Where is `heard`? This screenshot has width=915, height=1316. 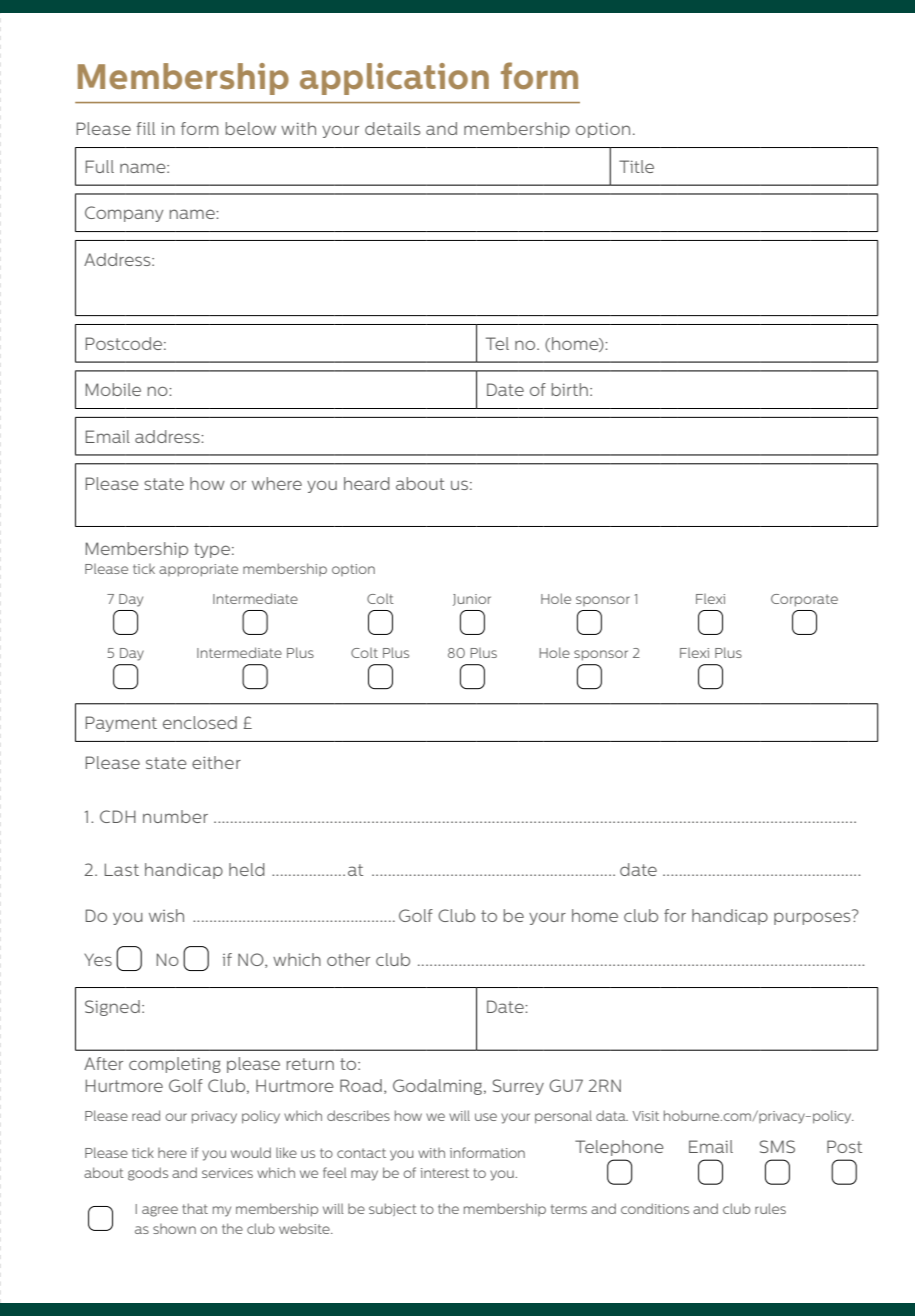
heard is located at coordinates (367, 483).
